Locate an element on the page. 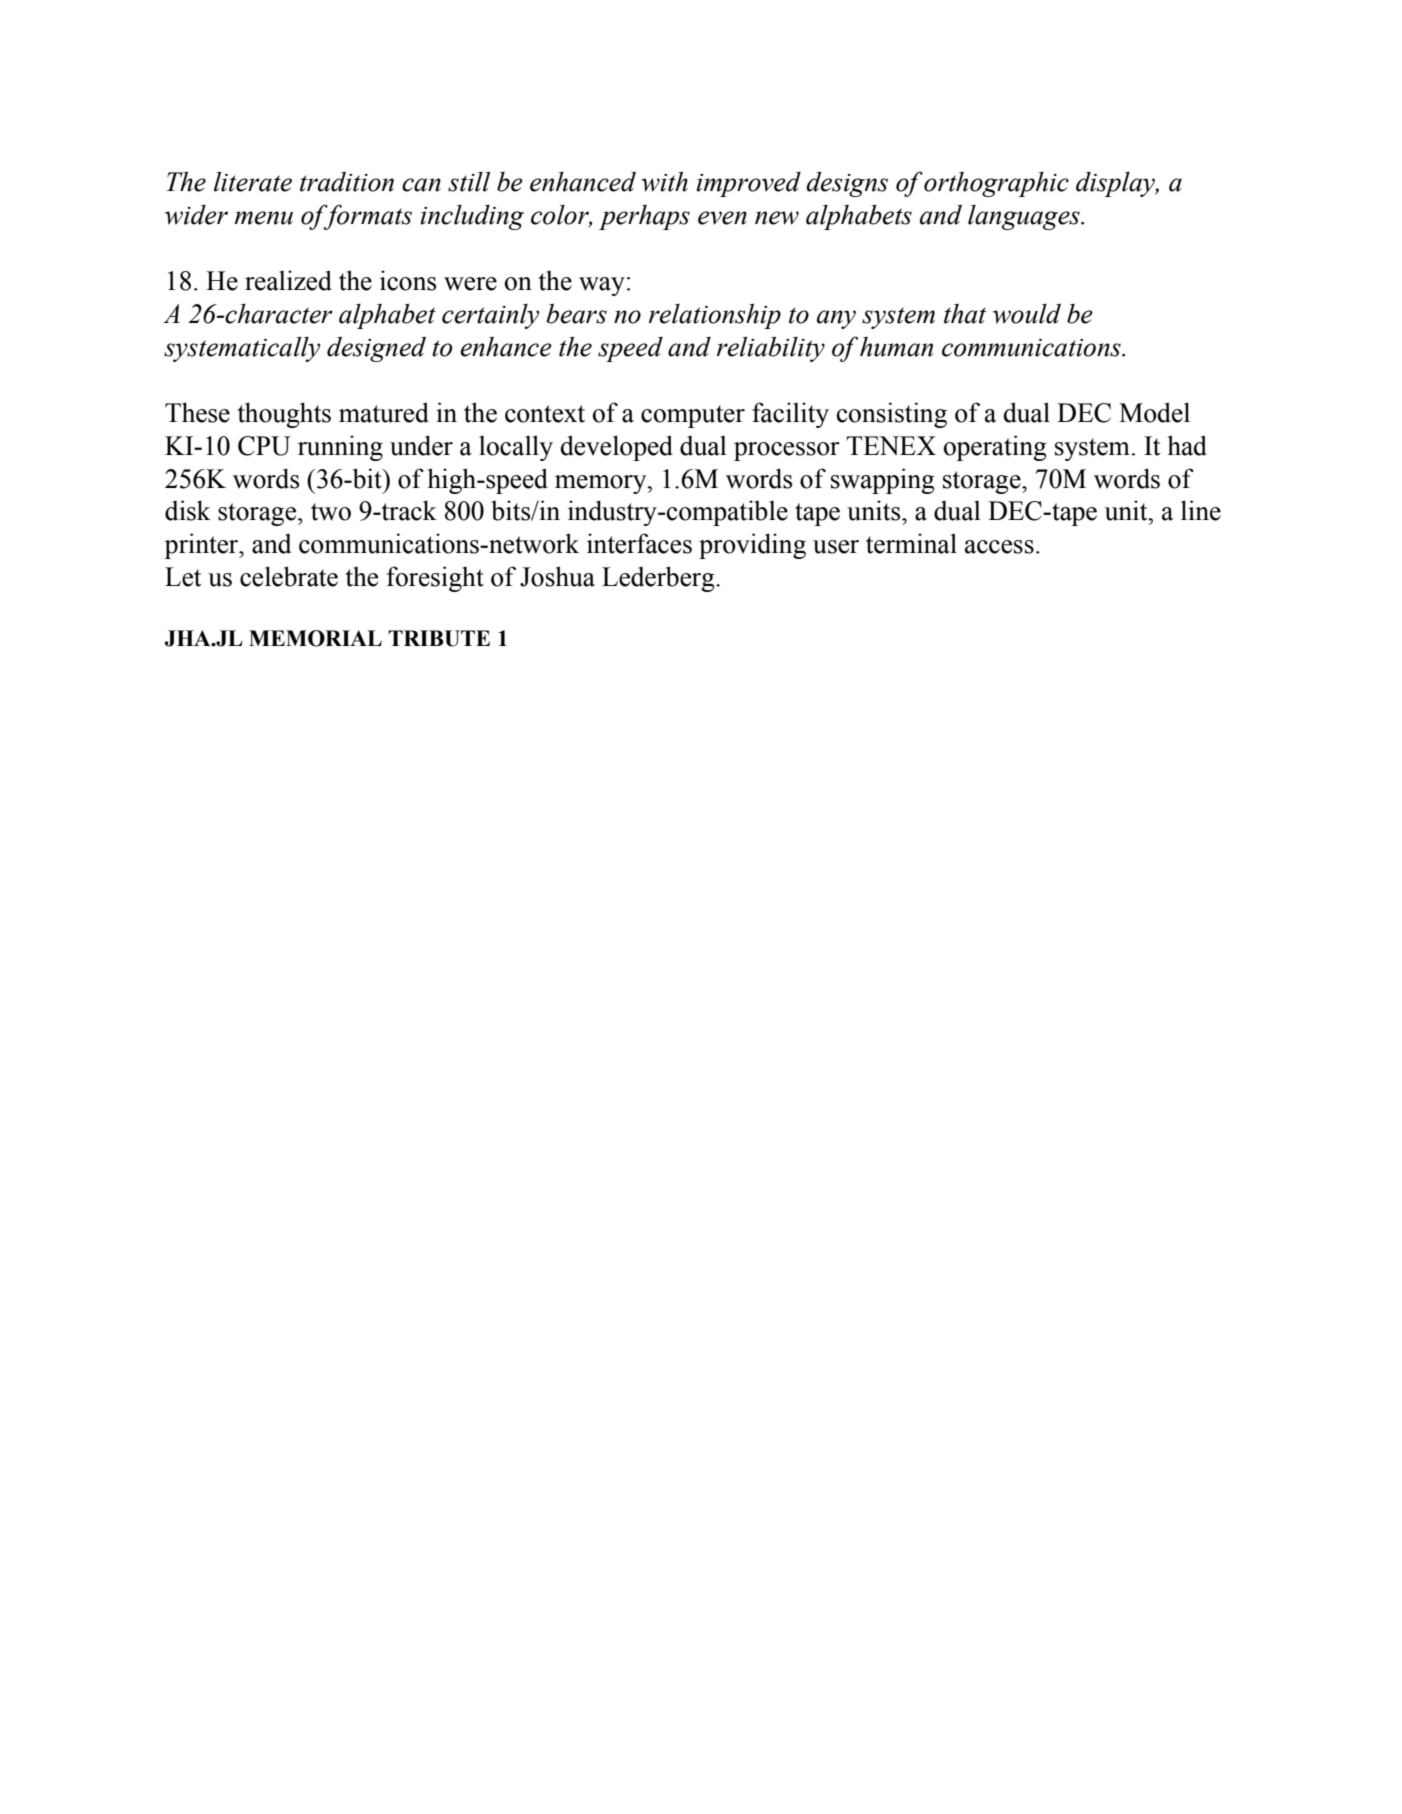  operating is located at coordinates (995, 448).
